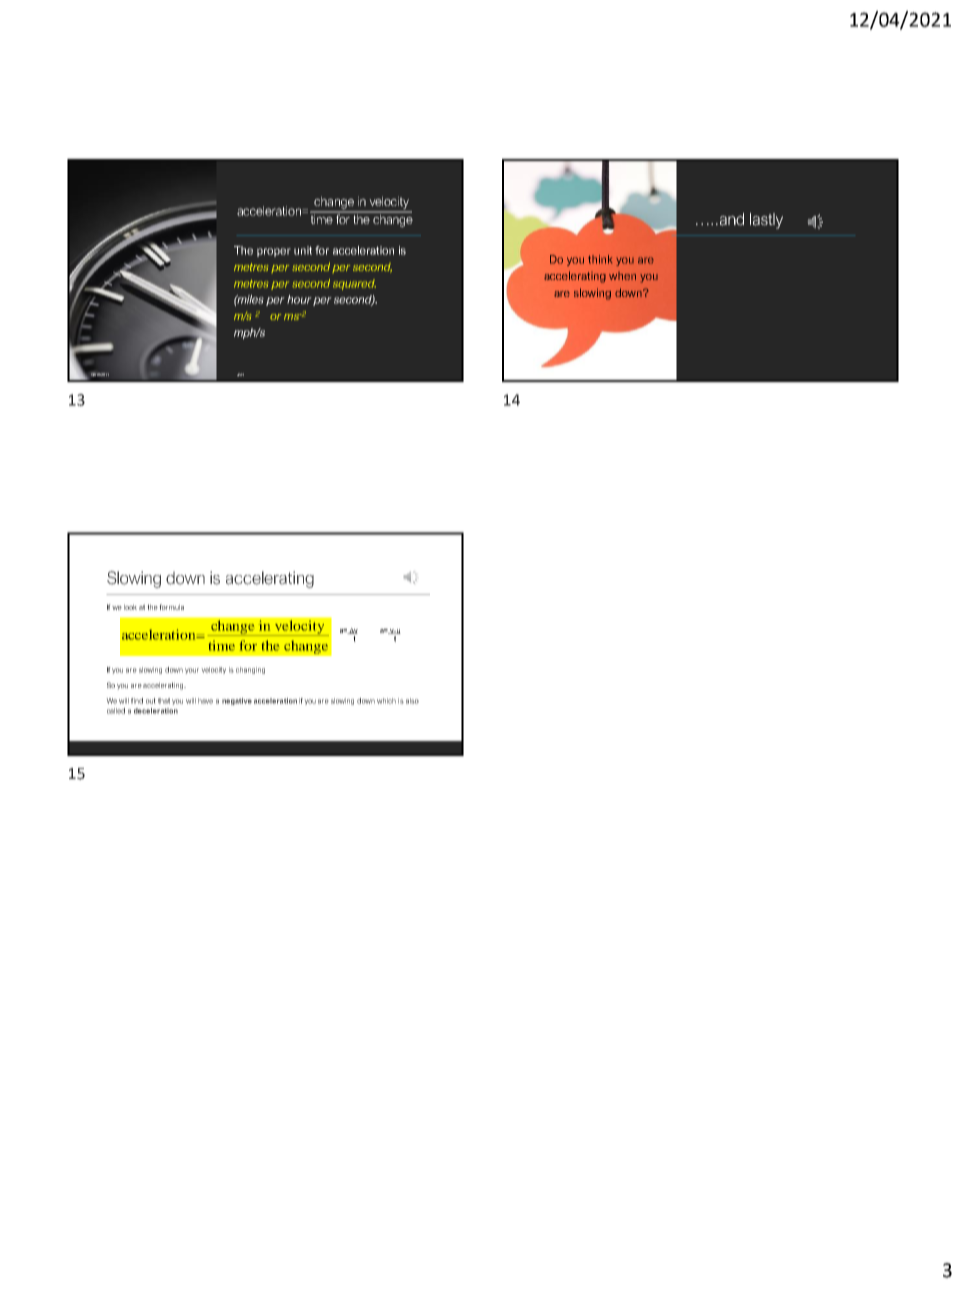 This screenshot has width=966, height=1289. I want to click on have, so click(205, 701).
